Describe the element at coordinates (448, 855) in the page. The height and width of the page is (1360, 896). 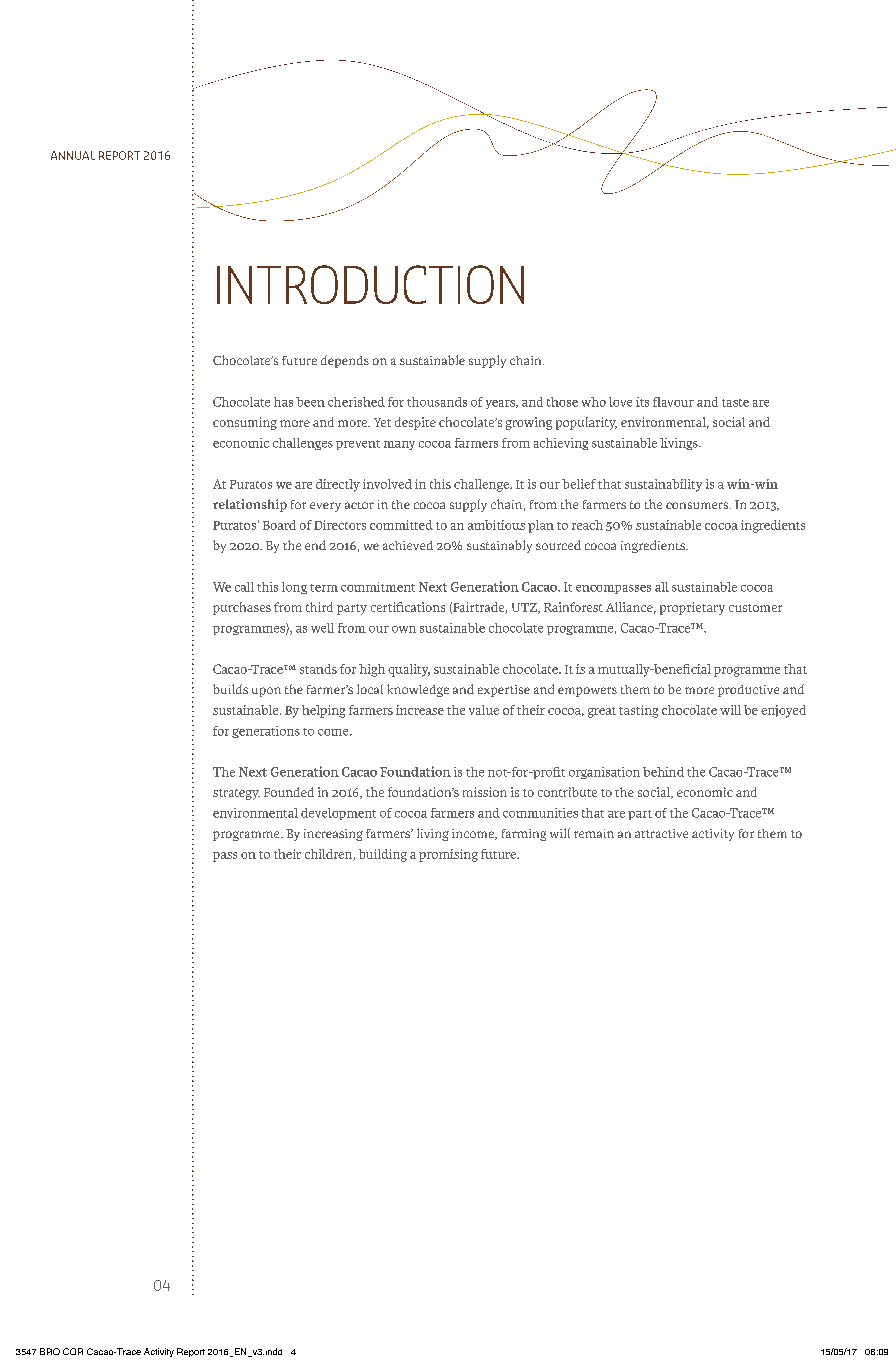
I see `promising` at that location.
